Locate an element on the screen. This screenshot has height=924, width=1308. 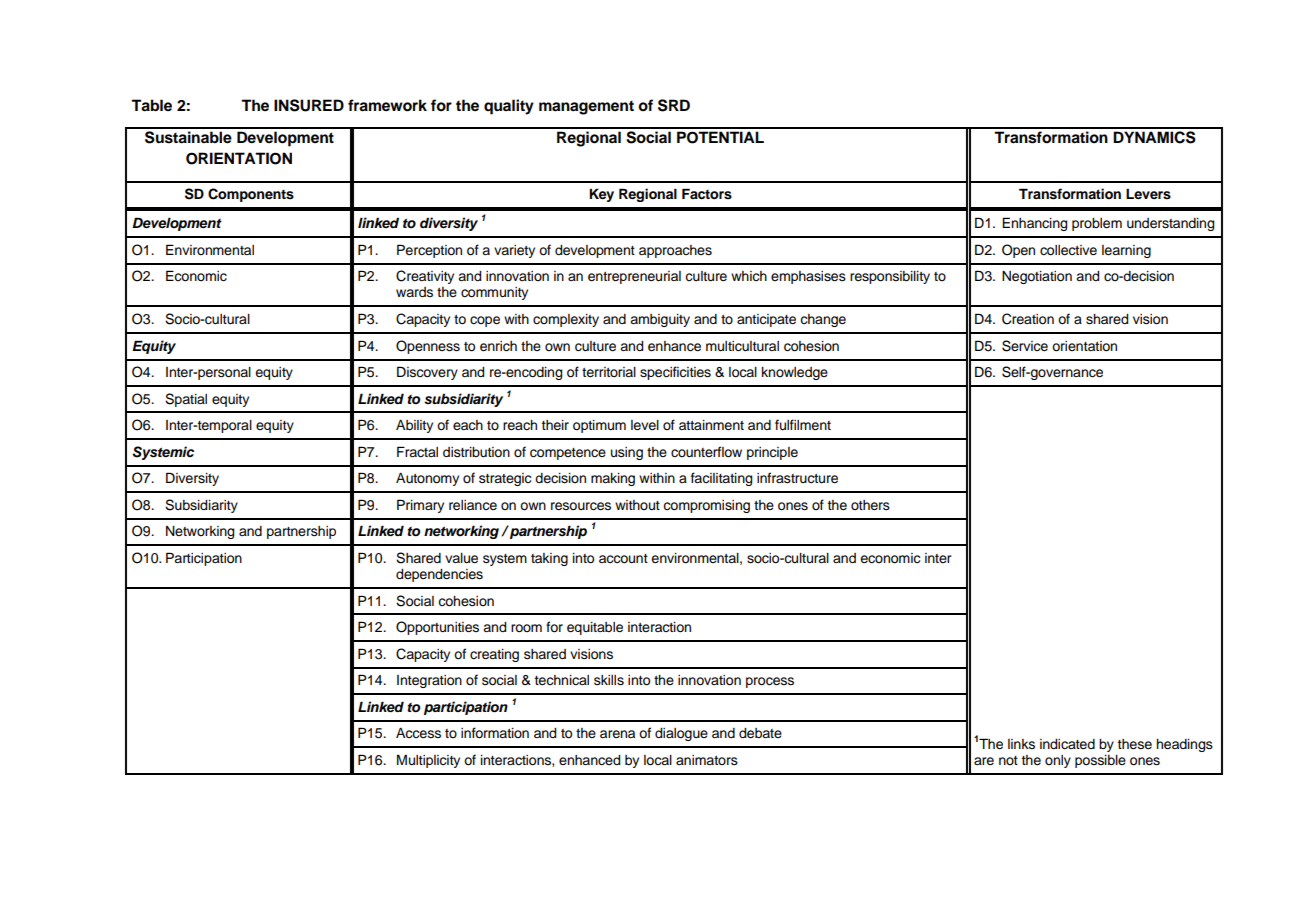
attainment is located at coordinates (711, 425).
